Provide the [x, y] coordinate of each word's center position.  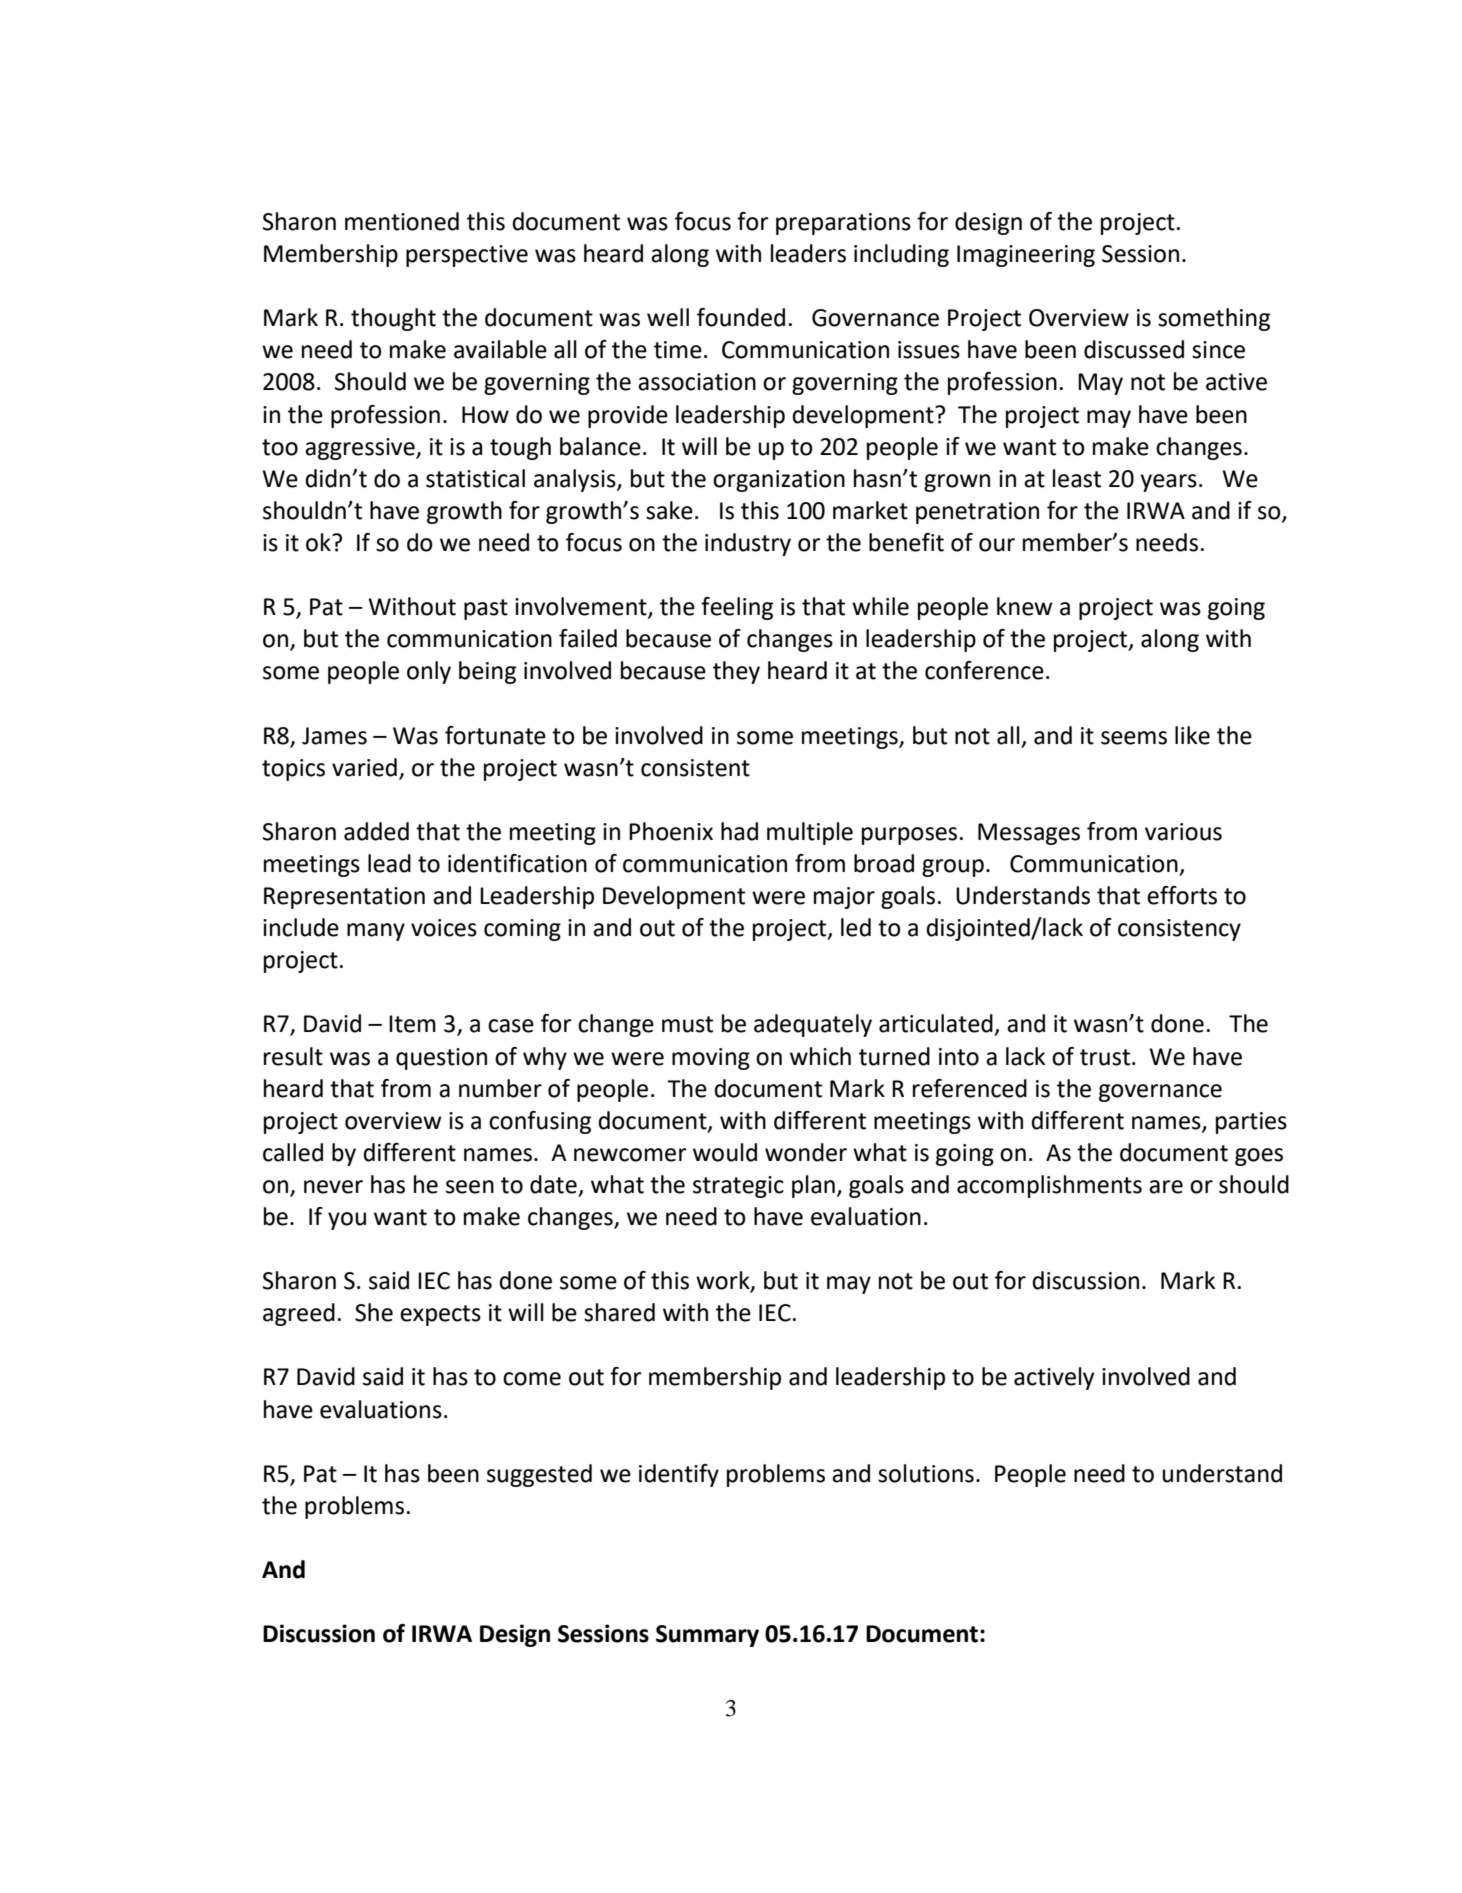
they [736, 672]
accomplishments [1049, 1186]
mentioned [402, 221]
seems [1134, 738]
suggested [539, 1475]
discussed [1134, 349]
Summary [707, 1636]
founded [741, 317]
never [333, 1187]
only [429, 672]
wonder [806, 1152]
